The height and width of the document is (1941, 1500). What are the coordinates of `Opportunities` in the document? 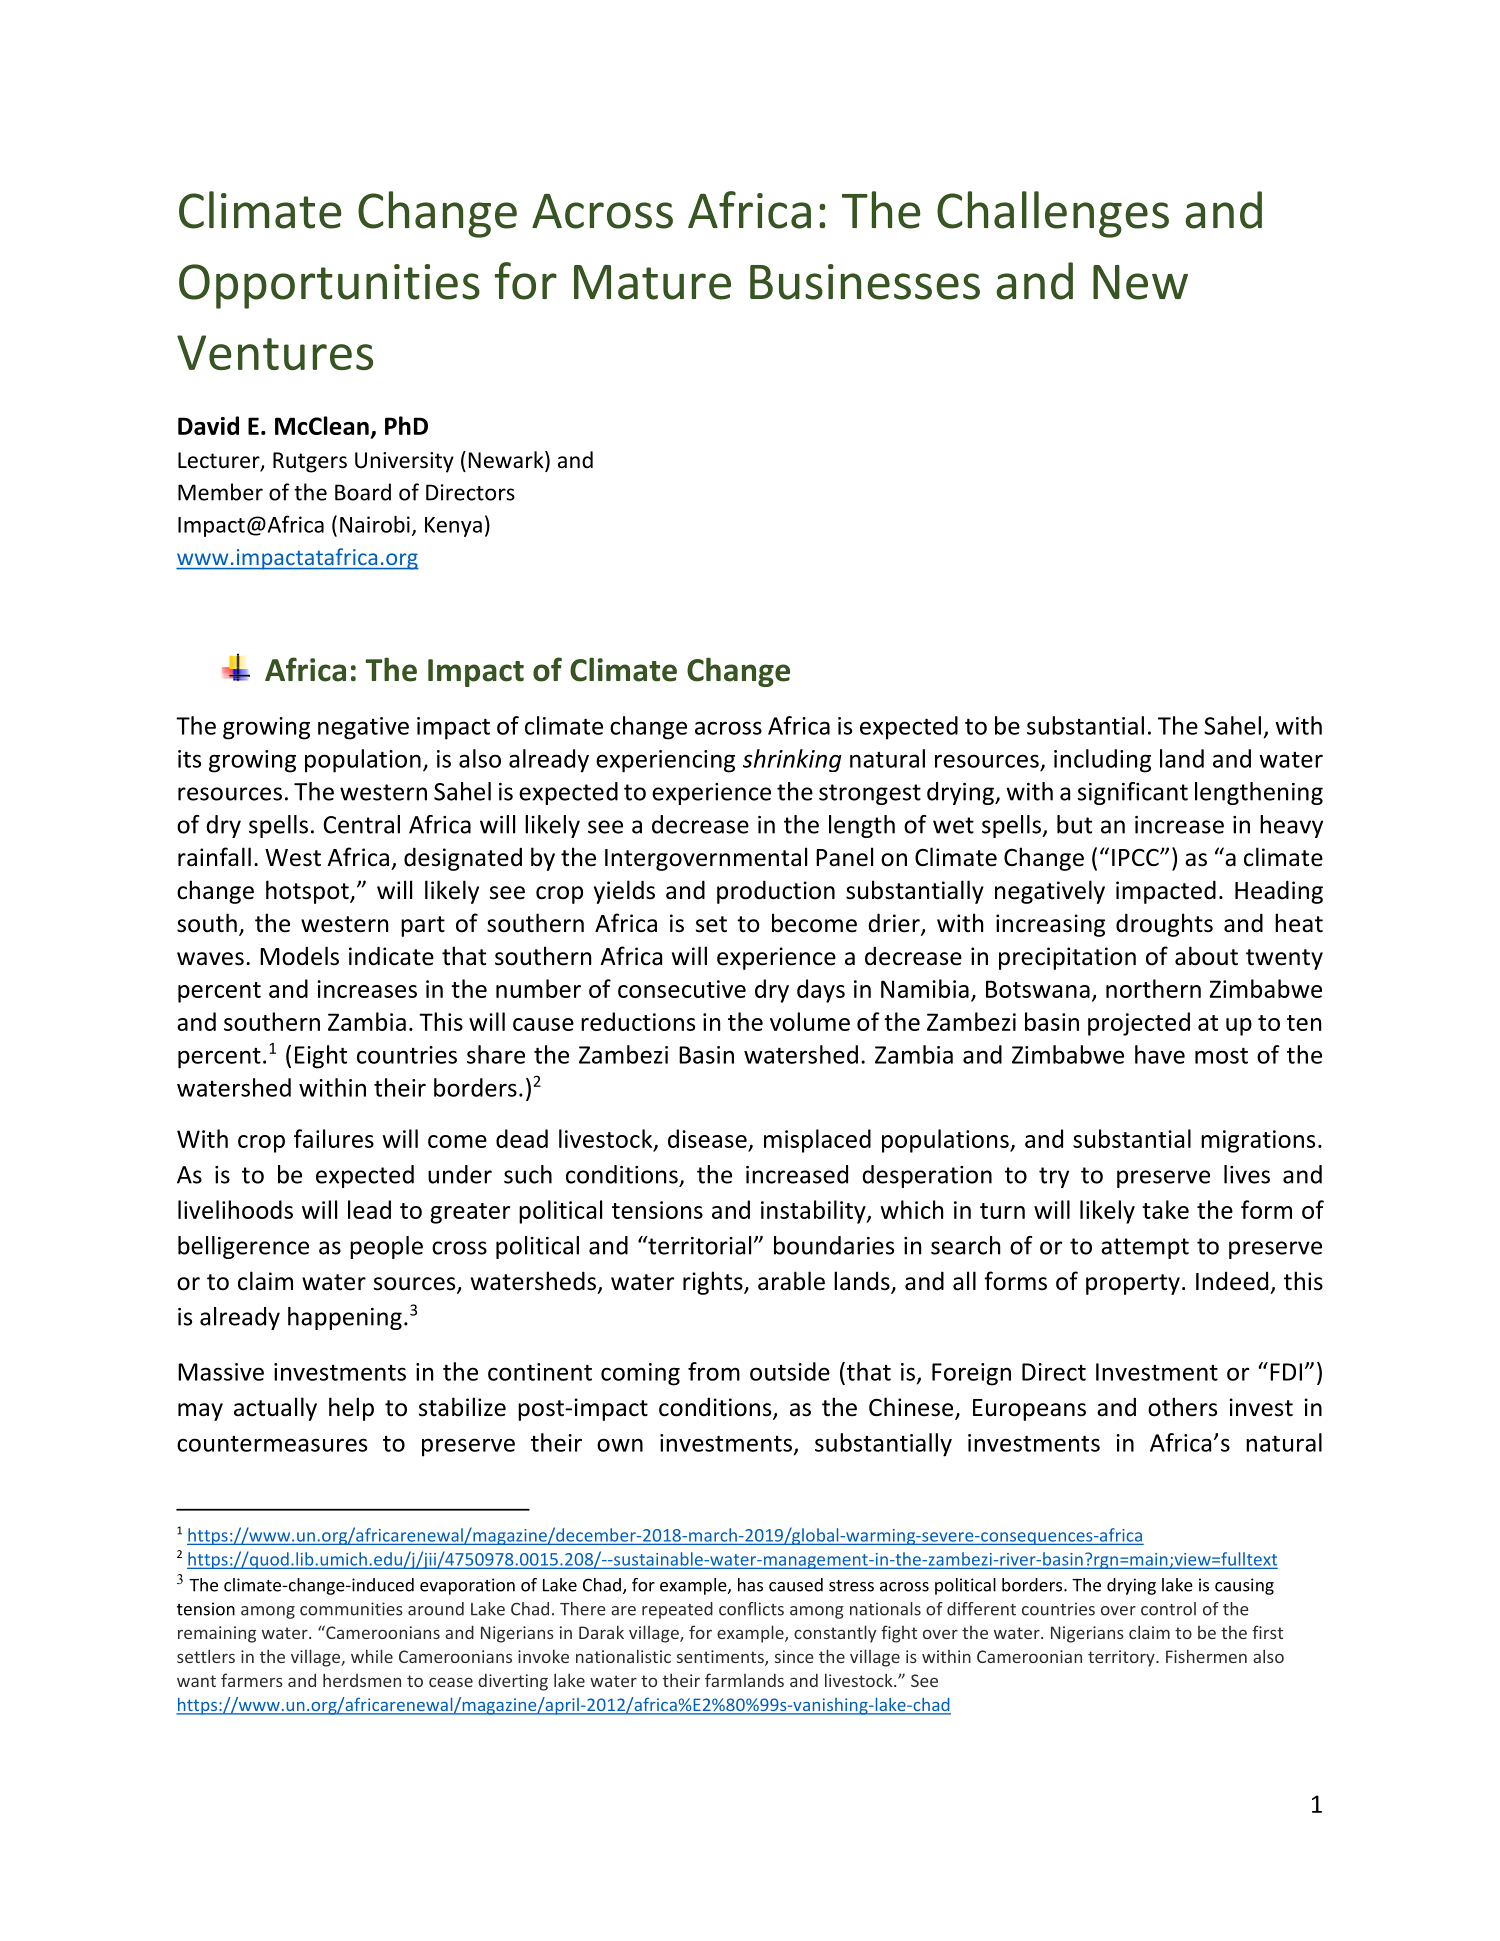 It's located at (329, 286).
